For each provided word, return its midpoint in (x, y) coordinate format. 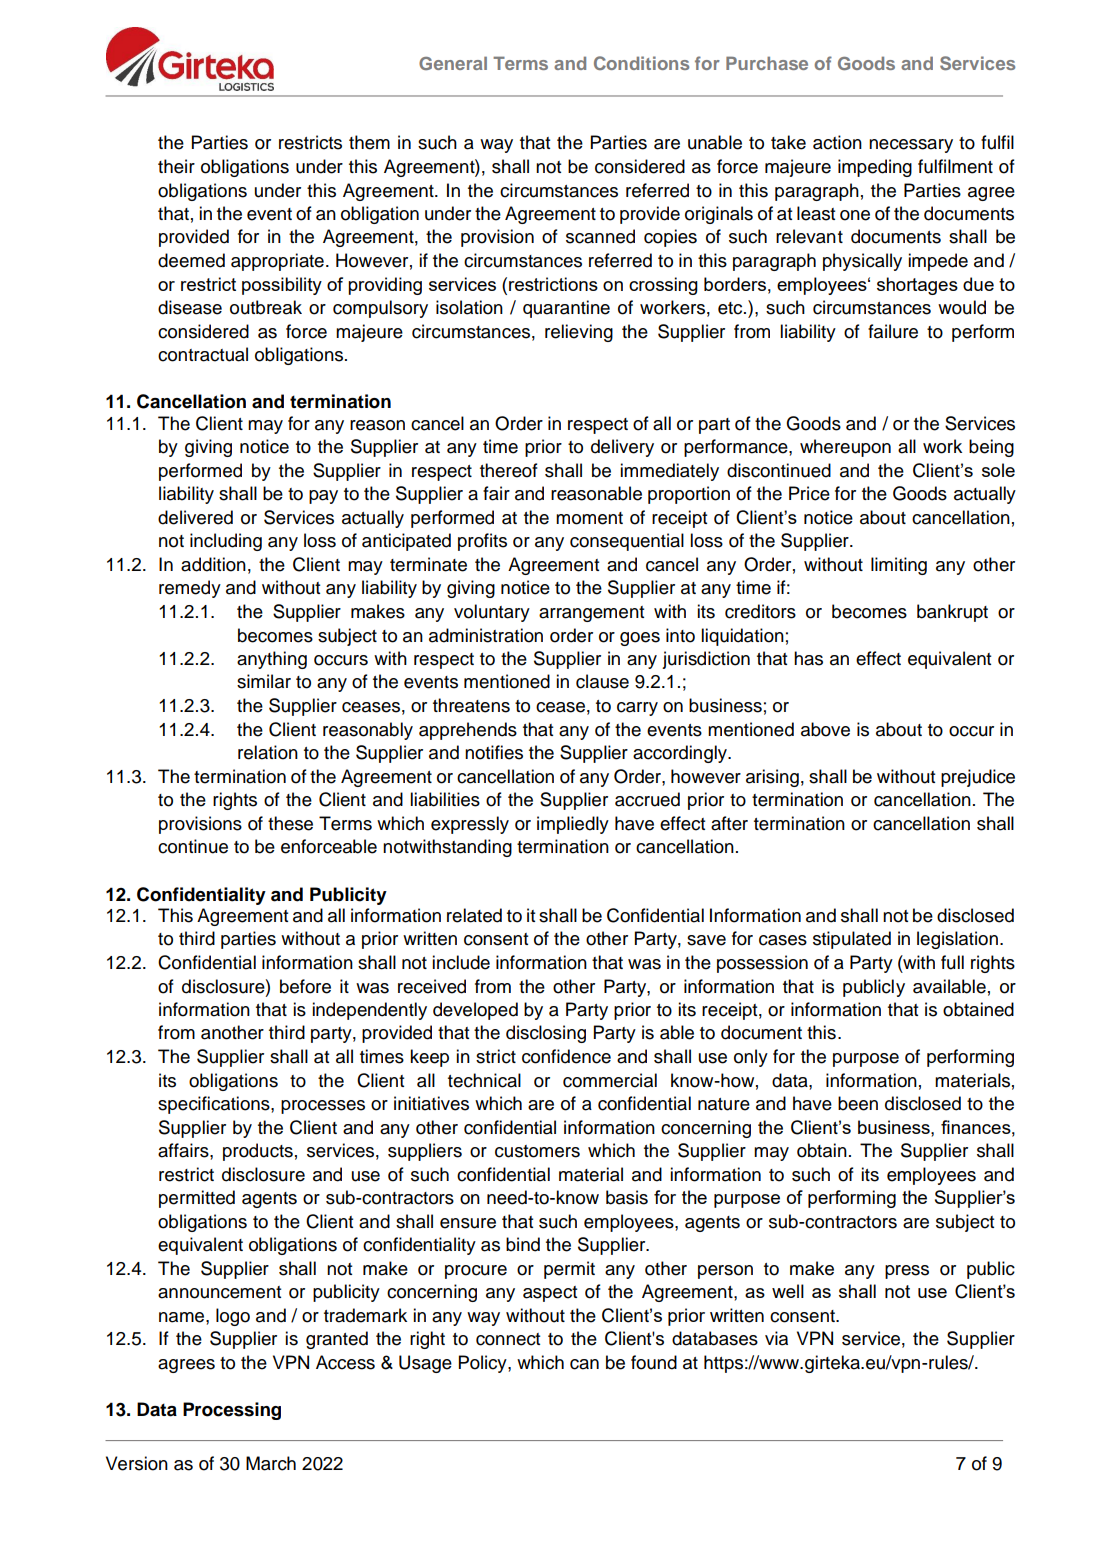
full (952, 962)
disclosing (546, 1034)
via (776, 1338)
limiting (899, 566)
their (176, 166)
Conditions (641, 63)
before (305, 986)
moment (589, 518)
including (226, 542)
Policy (484, 1364)
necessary (911, 146)
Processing (232, 1411)
